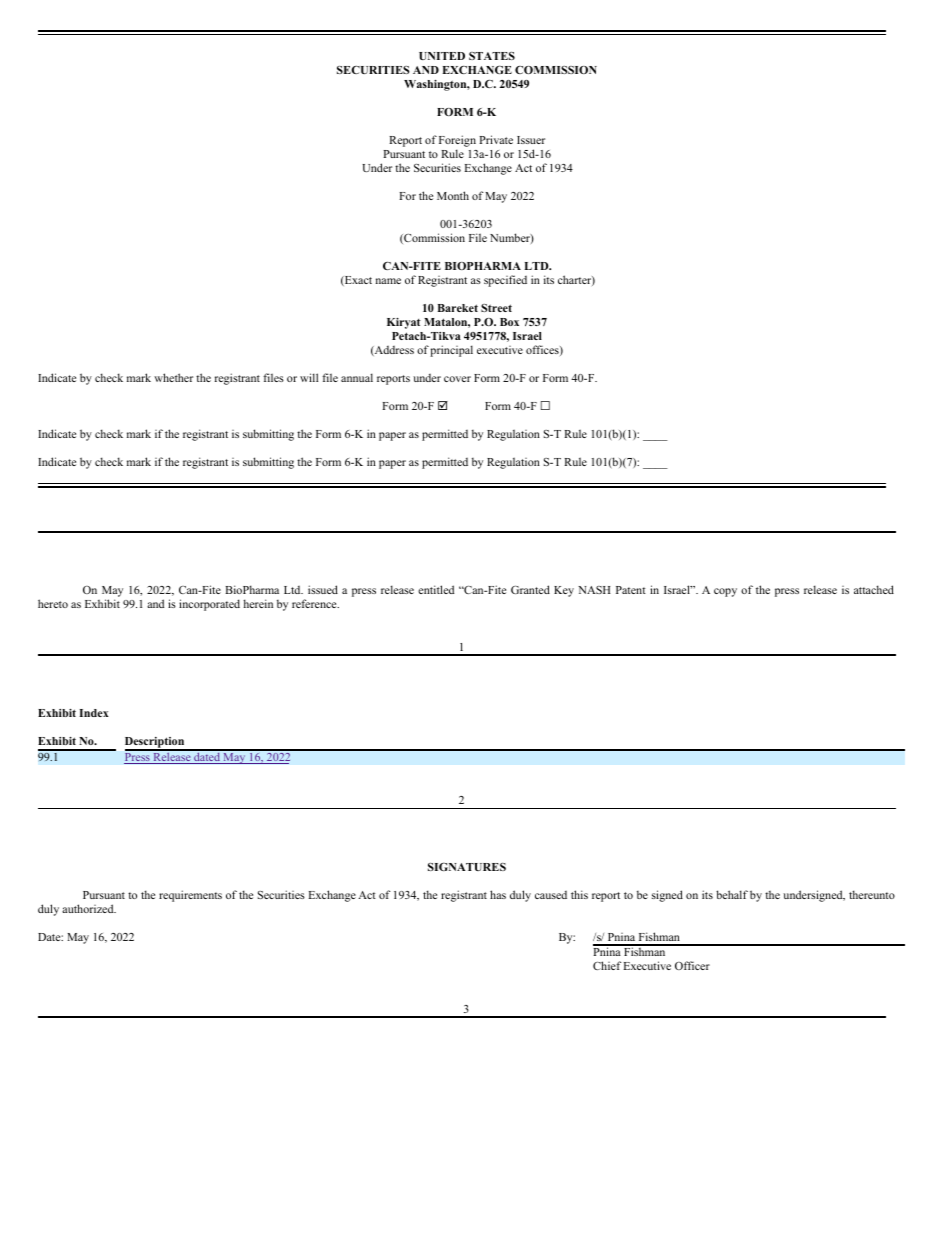 This screenshot has height=1233, width=952. What do you see at coordinates (436, 589) in the screenshot?
I see `entitled` at bounding box center [436, 589].
